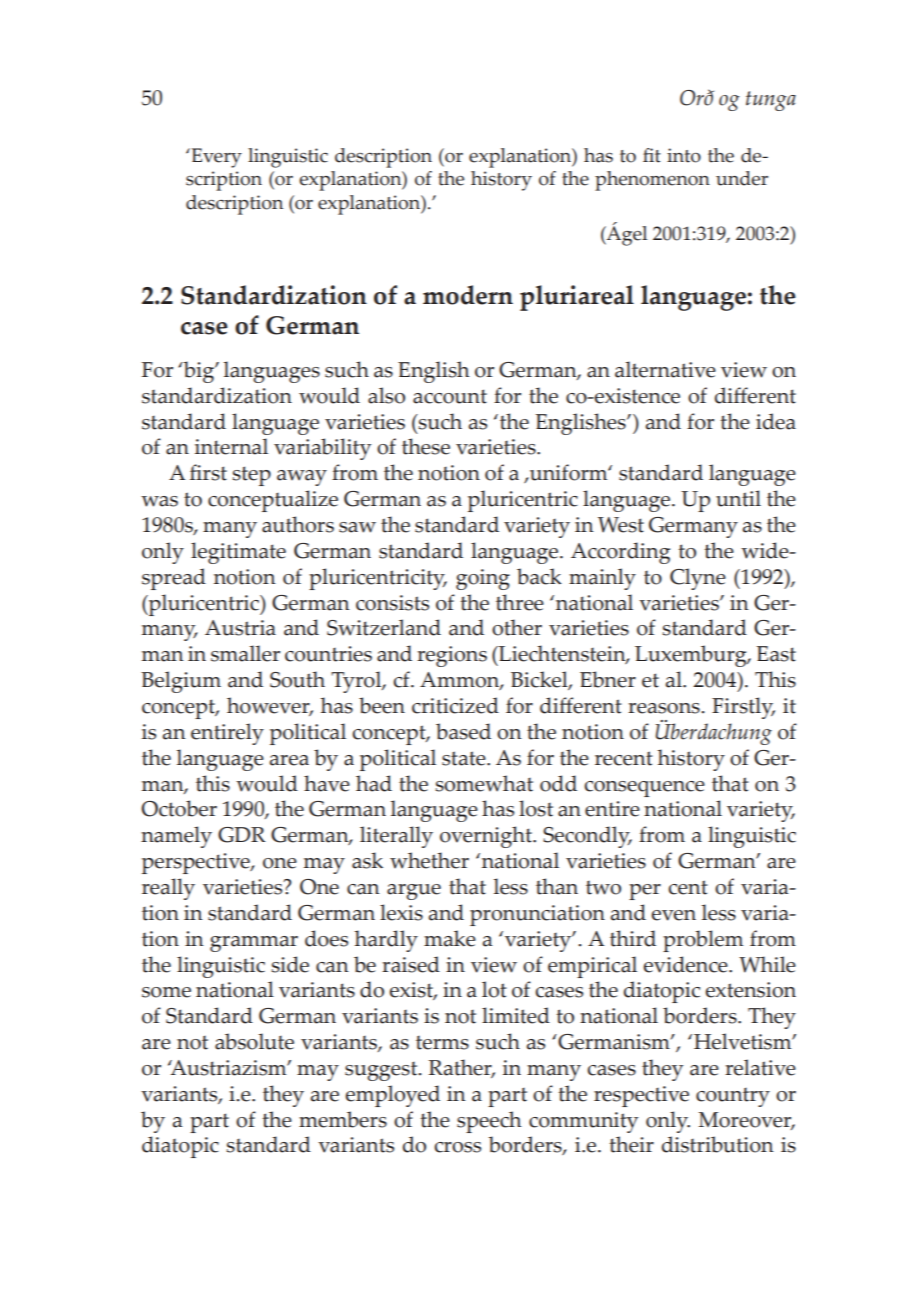  Describe the element at coordinates (452, 656) in the screenshot. I see `regions` at that location.
